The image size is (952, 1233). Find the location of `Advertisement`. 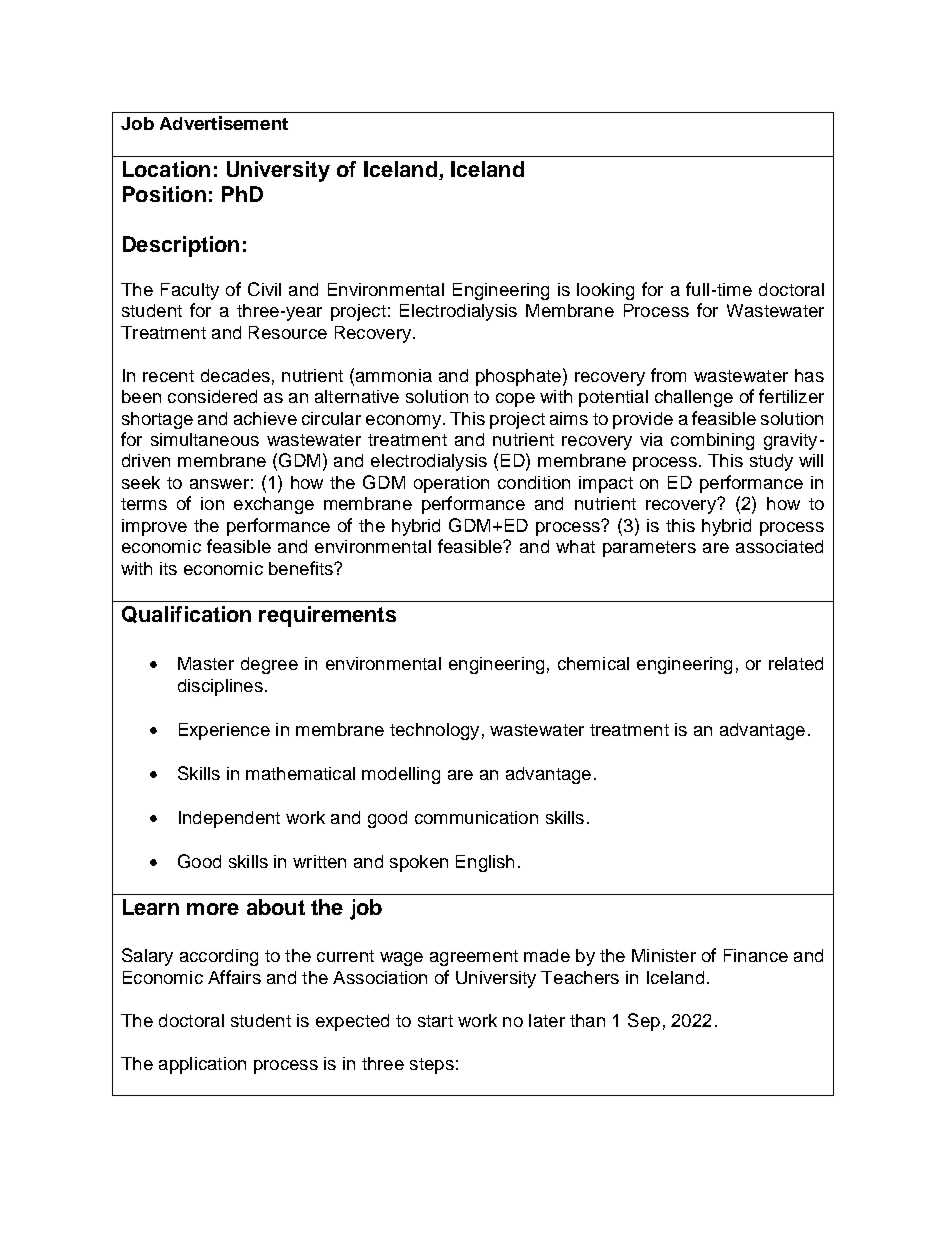

Advertisement is located at coordinates (224, 123).
